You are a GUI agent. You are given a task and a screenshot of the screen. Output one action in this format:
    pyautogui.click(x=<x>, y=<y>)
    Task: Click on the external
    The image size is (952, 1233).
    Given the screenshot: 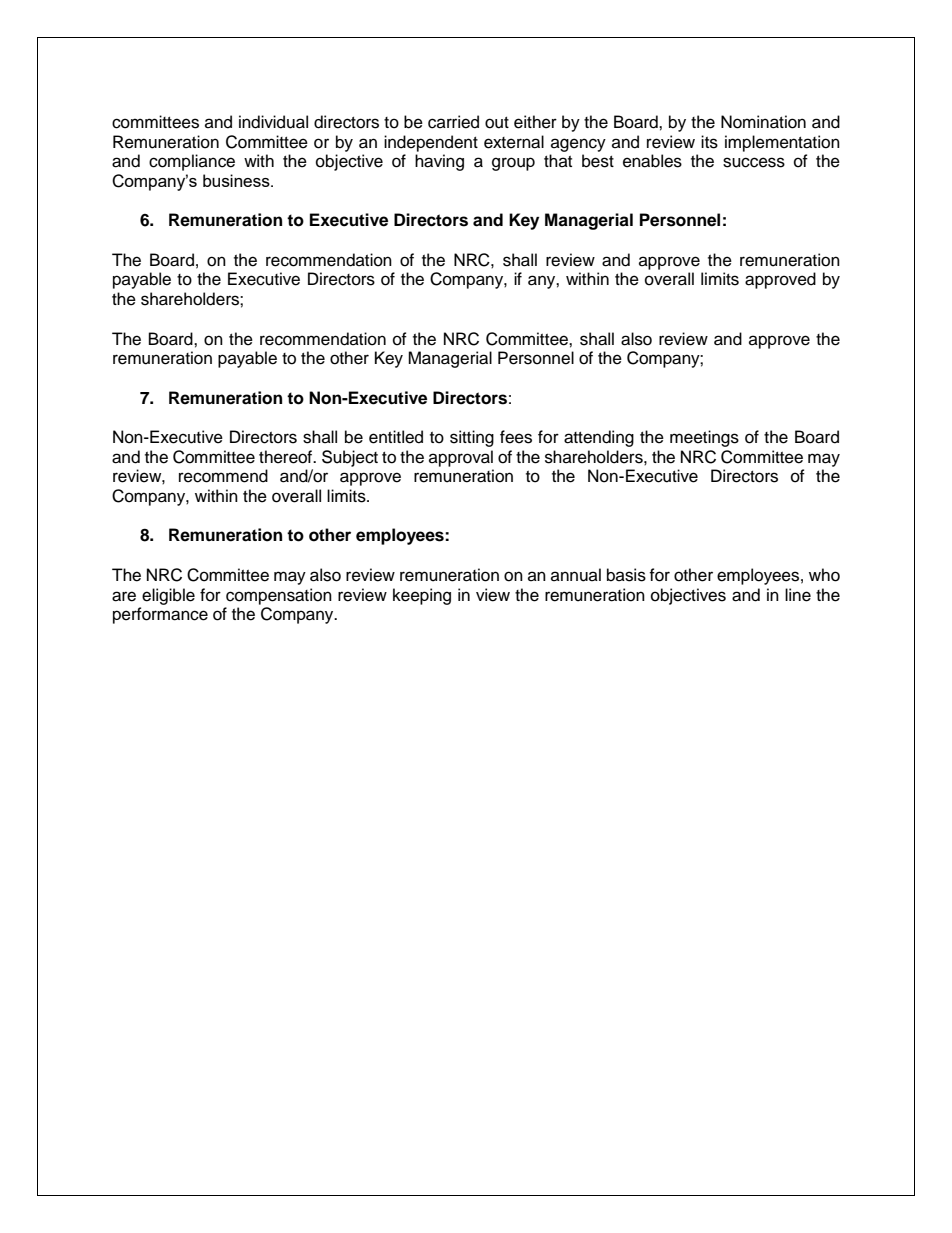 What is the action you would take?
    pyautogui.click(x=514, y=142)
